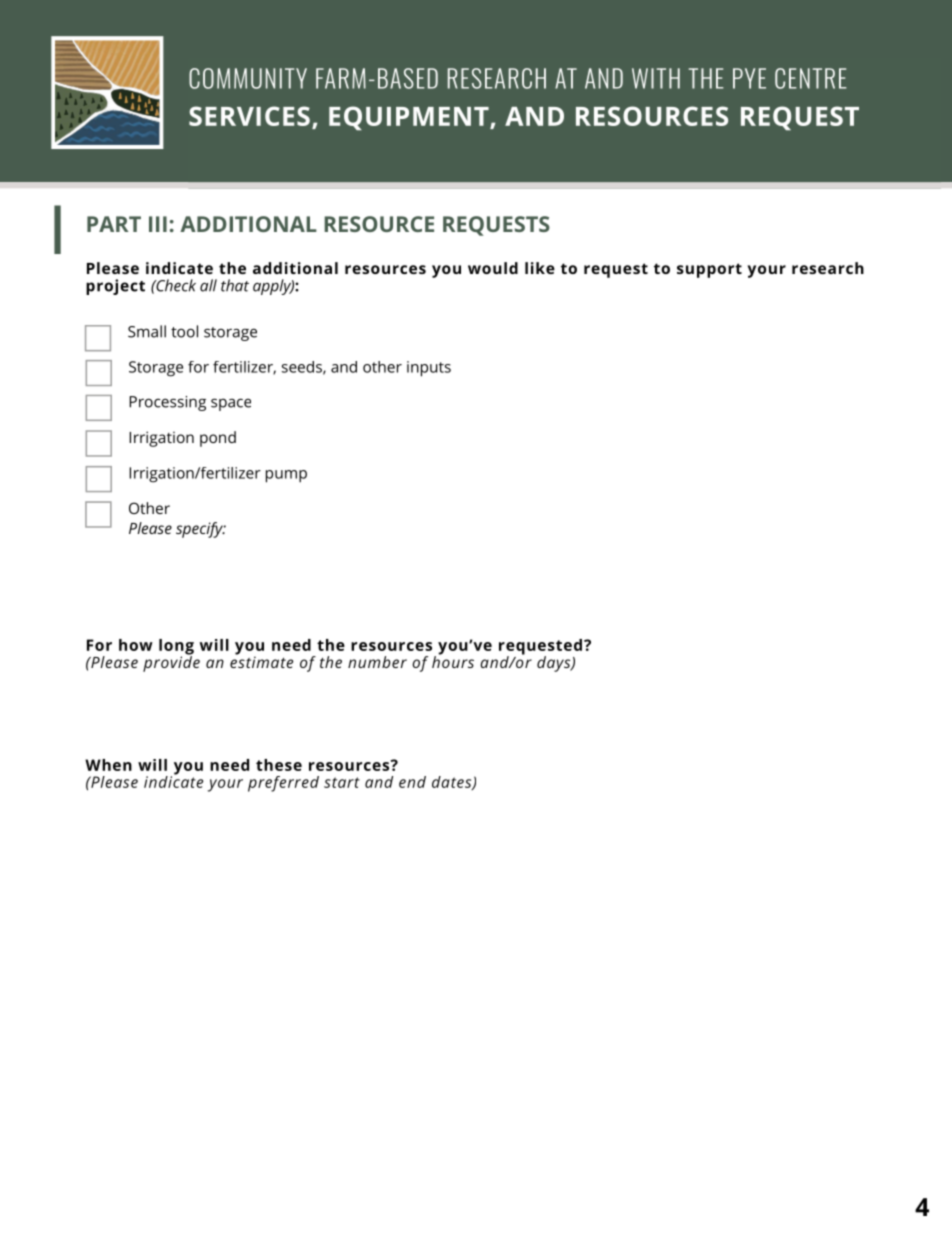 The width and height of the document is (952, 1233). What do you see at coordinates (453, 661) in the document?
I see `hours` at bounding box center [453, 661].
